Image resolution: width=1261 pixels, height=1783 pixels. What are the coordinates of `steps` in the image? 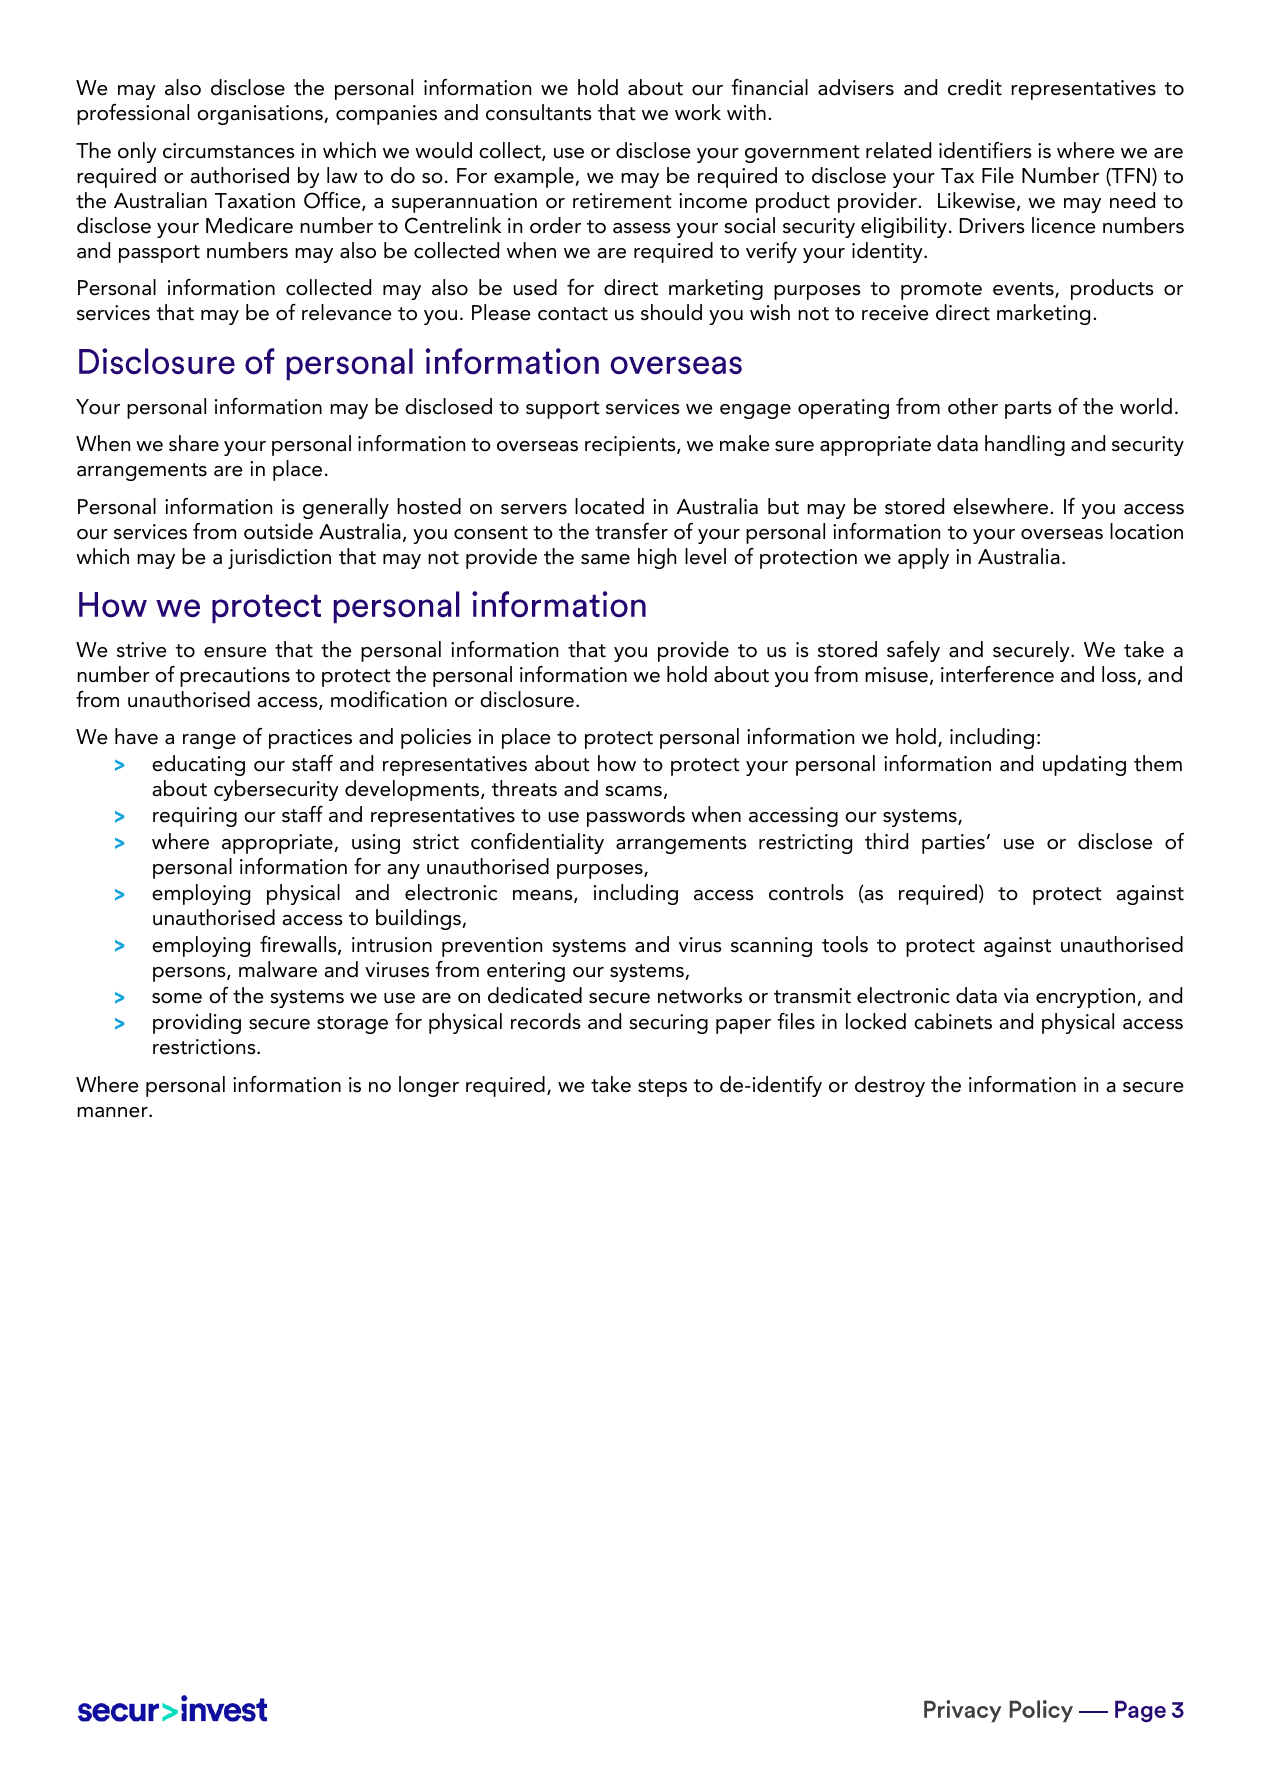 It's located at (662, 1088).
